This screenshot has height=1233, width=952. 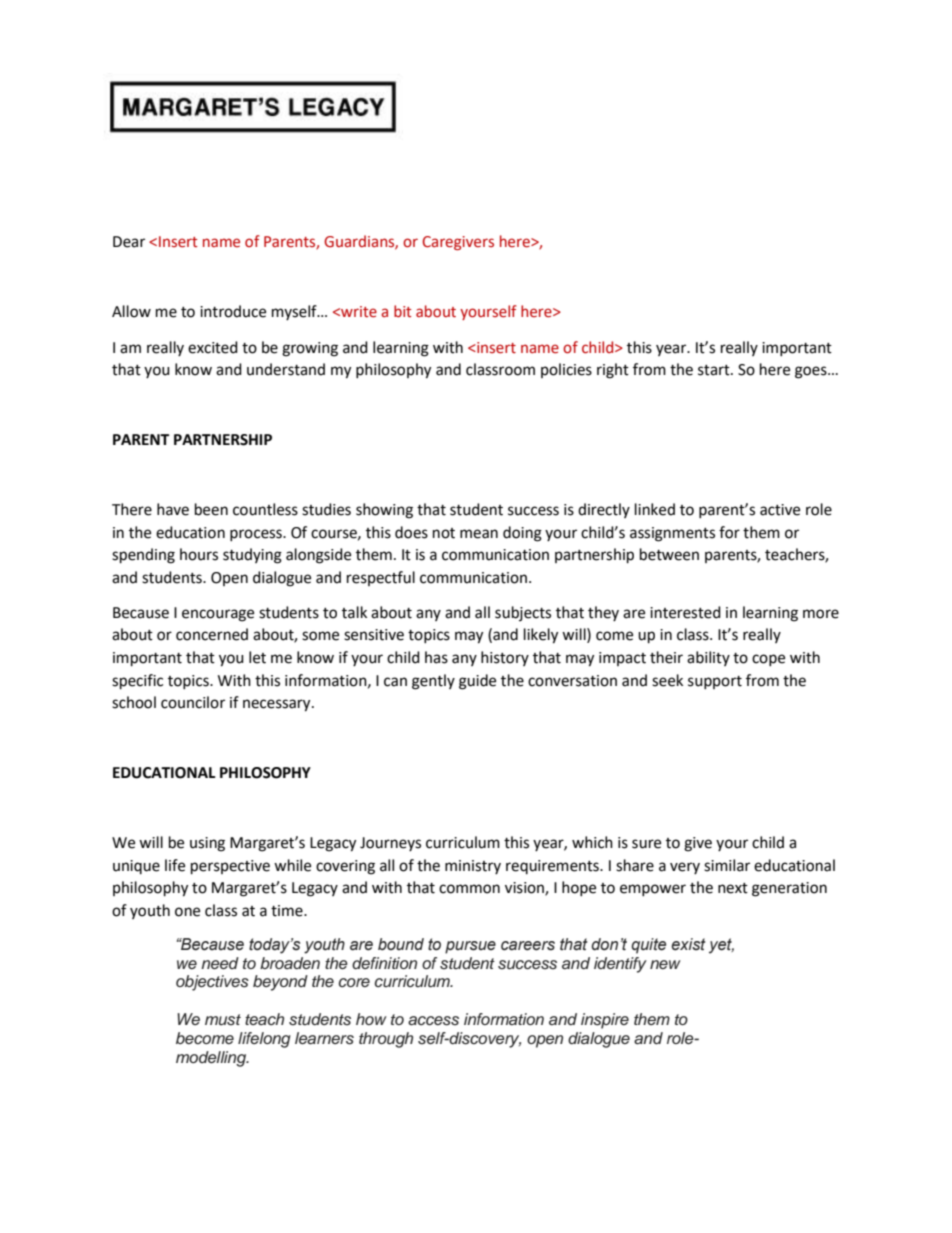 What do you see at coordinates (715, 370) in the screenshot?
I see `start` at bounding box center [715, 370].
